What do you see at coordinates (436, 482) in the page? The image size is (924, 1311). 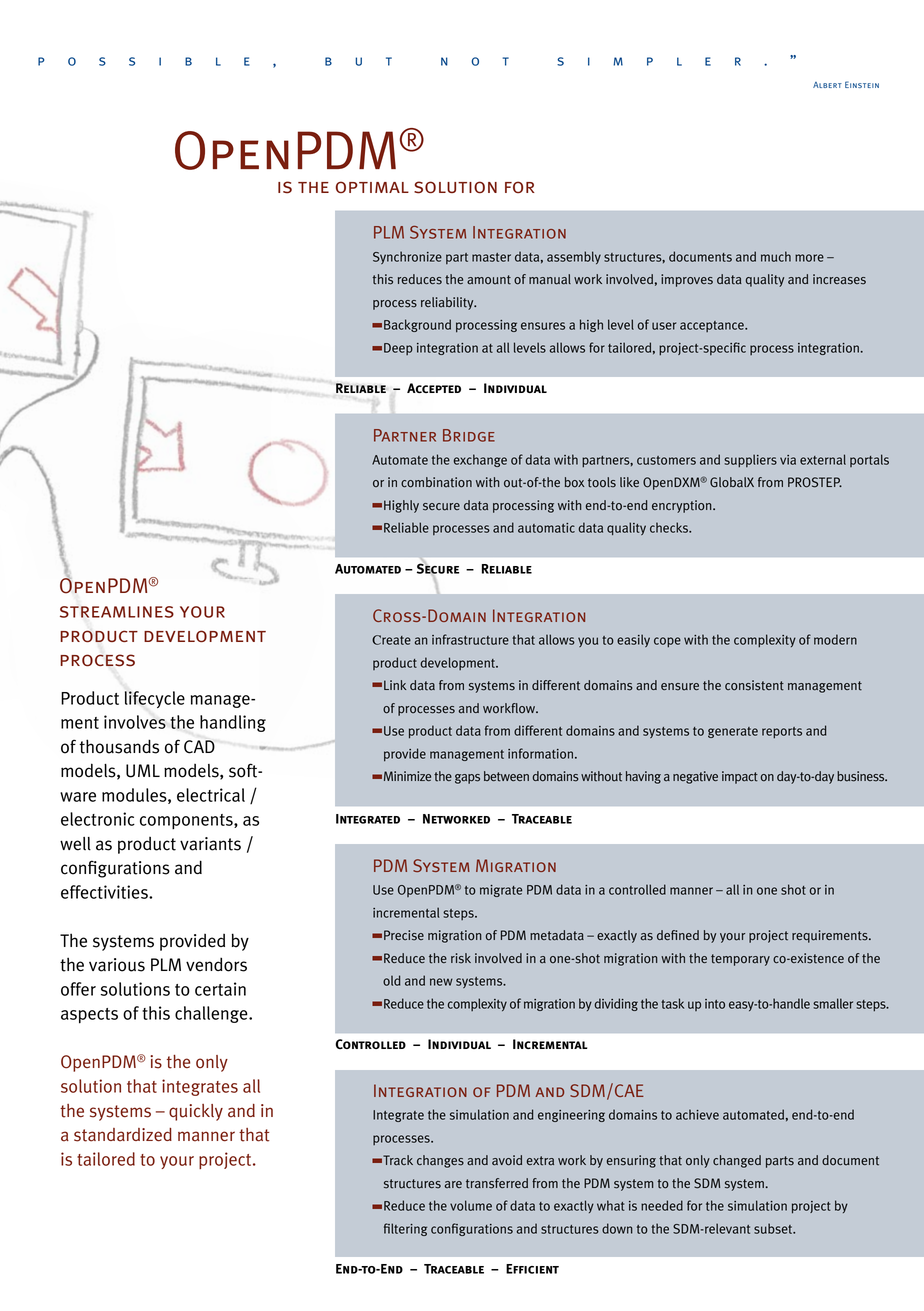 I see `combination` at bounding box center [436, 482].
